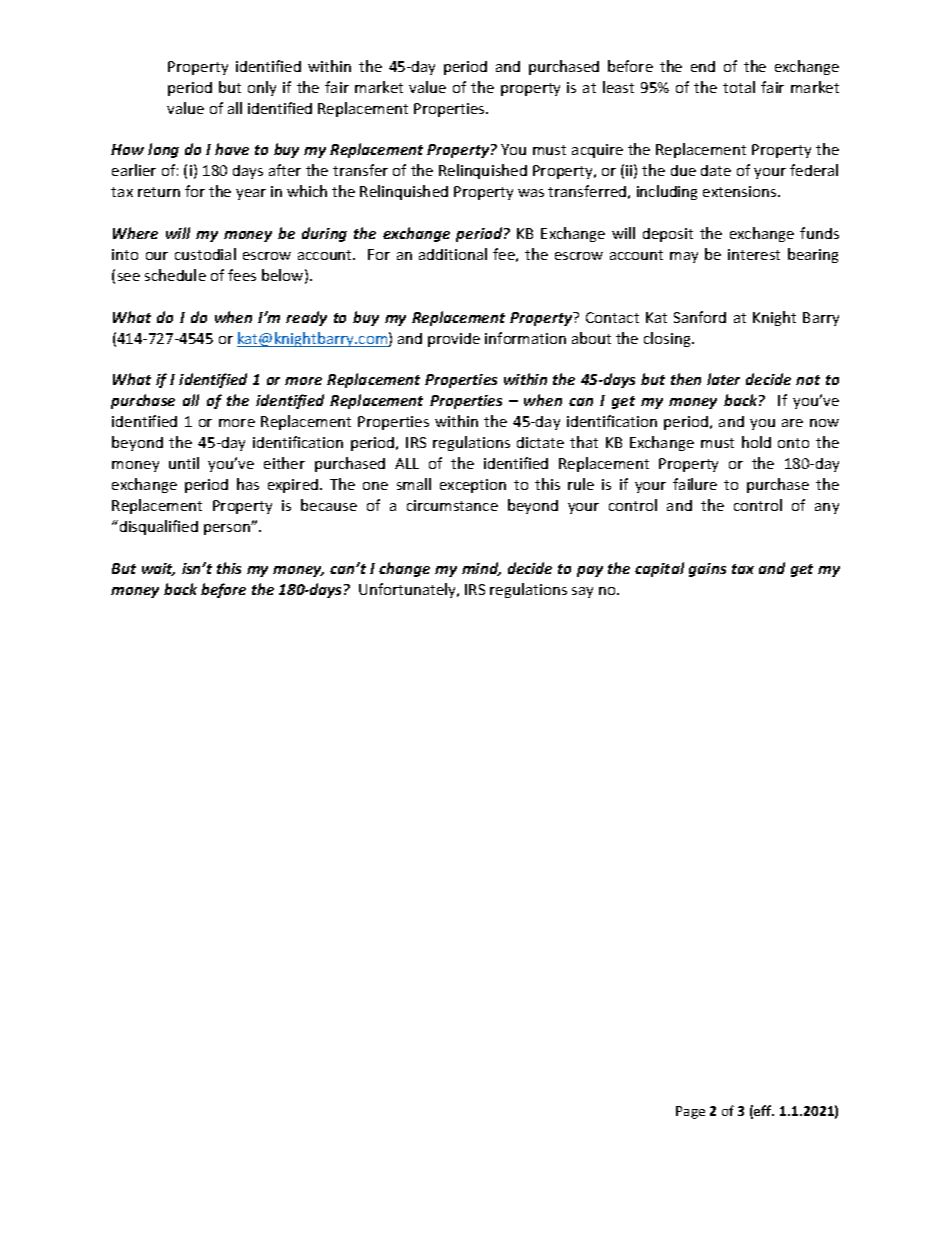  What do you see at coordinates (739, 87) in the screenshot?
I see `total` at bounding box center [739, 87].
